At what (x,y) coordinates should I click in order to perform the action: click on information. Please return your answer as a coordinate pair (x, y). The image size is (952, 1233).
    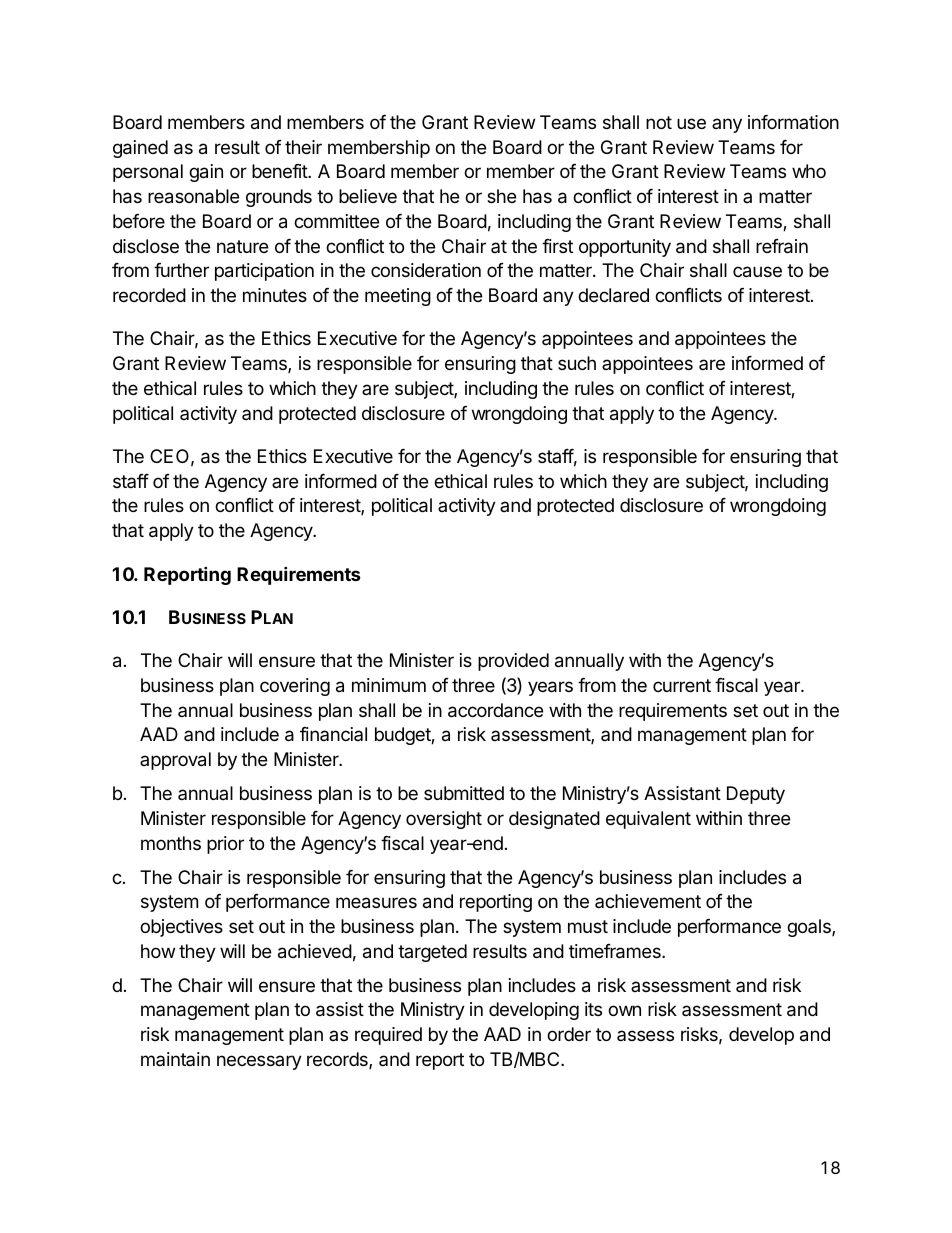
    Looking at the image, I should click on (793, 122).
